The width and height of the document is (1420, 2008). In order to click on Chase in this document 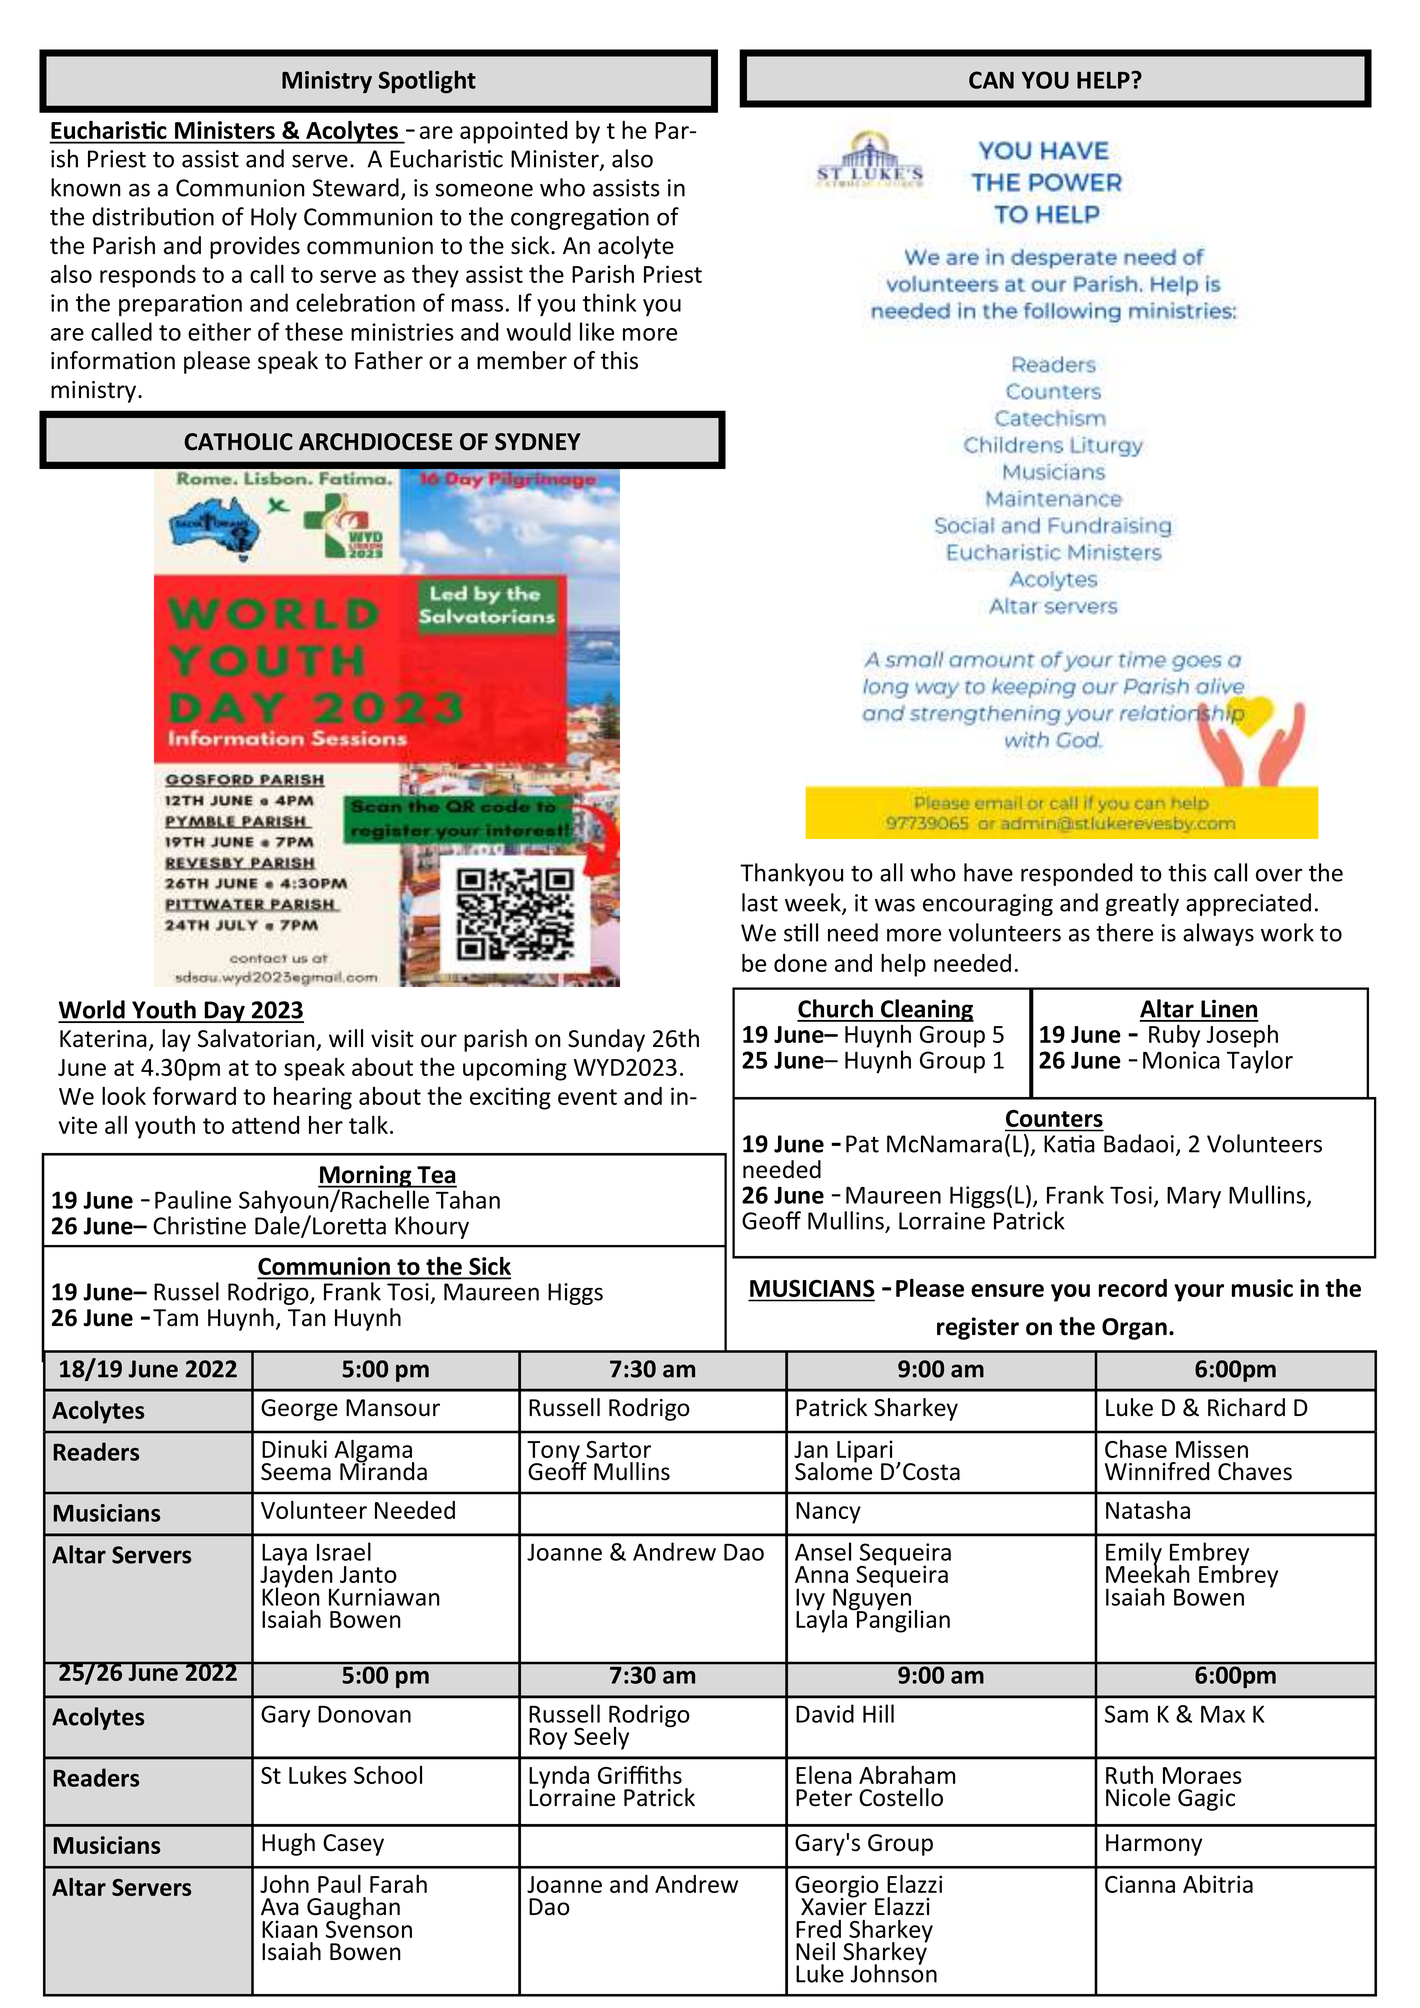, I will do `click(1136, 1449)`.
